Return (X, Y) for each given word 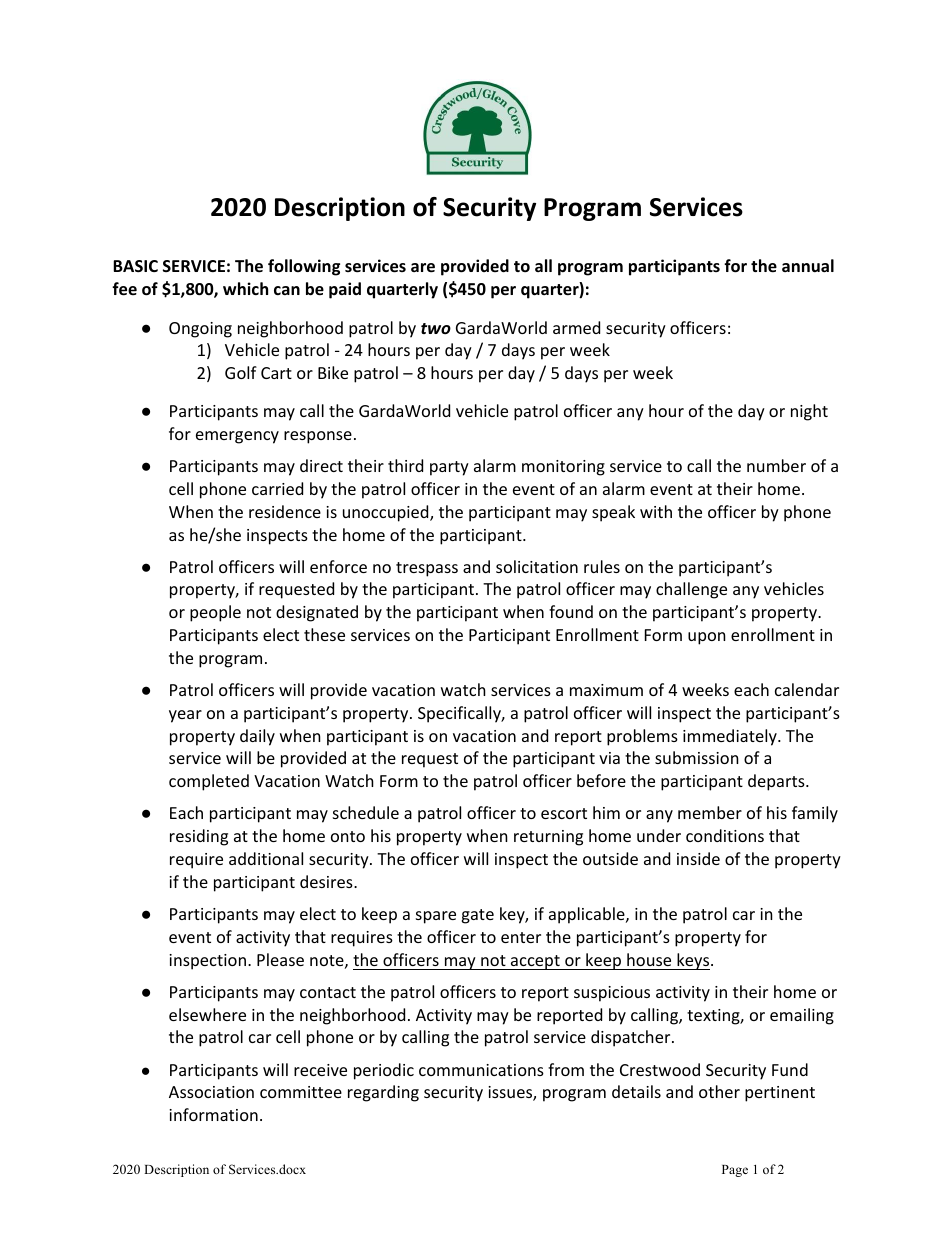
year (185, 716)
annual (808, 265)
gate (477, 916)
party (449, 468)
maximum (606, 690)
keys (693, 961)
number (776, 465)
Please (280, 959)
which (245, 288)
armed (576, 327)
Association (211, 1092)
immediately (731, 737)
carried (277, 488)
